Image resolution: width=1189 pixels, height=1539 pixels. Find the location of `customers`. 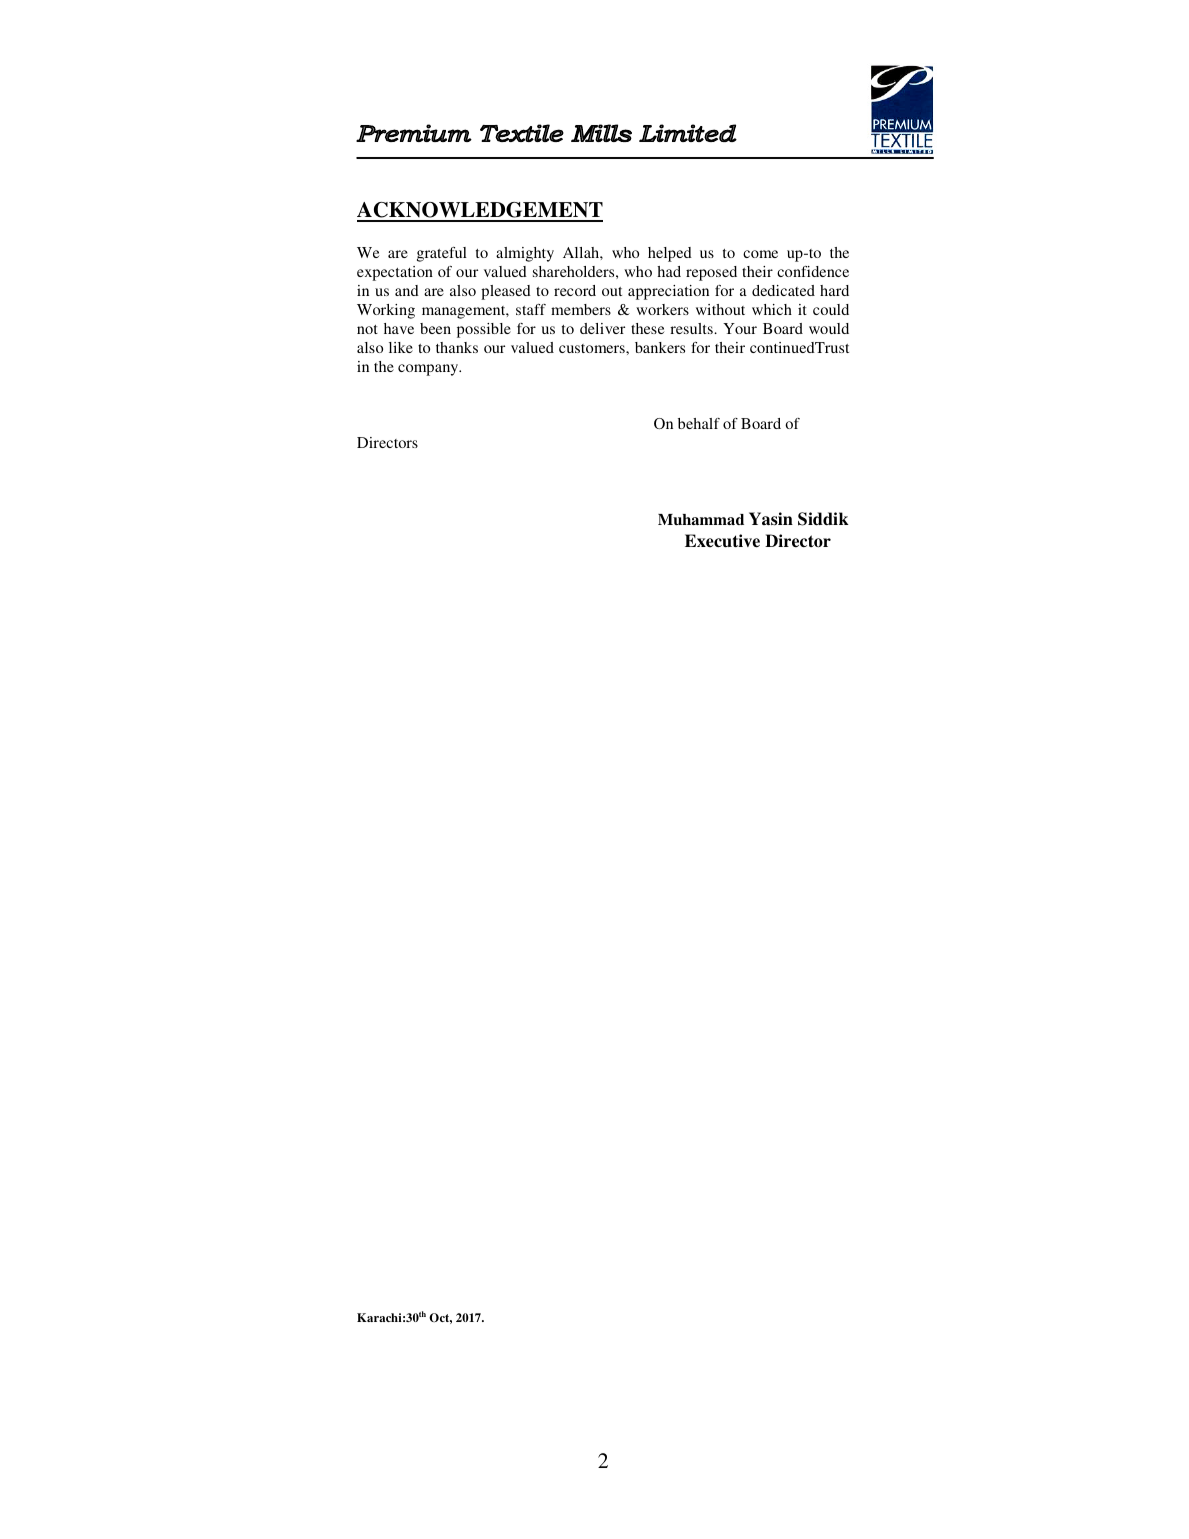

customers is located at coordinates (593, 348).
